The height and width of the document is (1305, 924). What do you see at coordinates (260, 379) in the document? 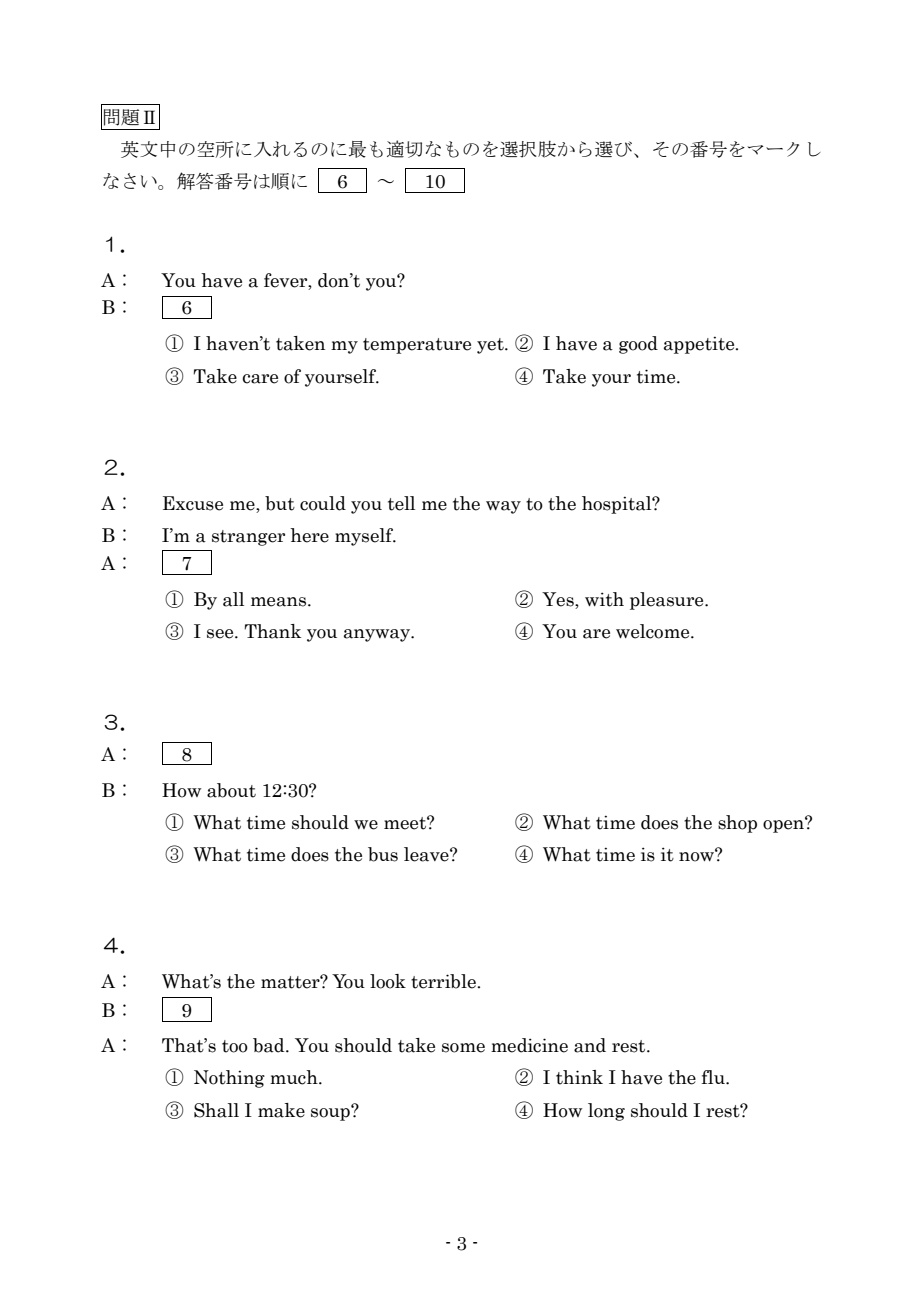
I see `care` at bounding box center [260, 379].
